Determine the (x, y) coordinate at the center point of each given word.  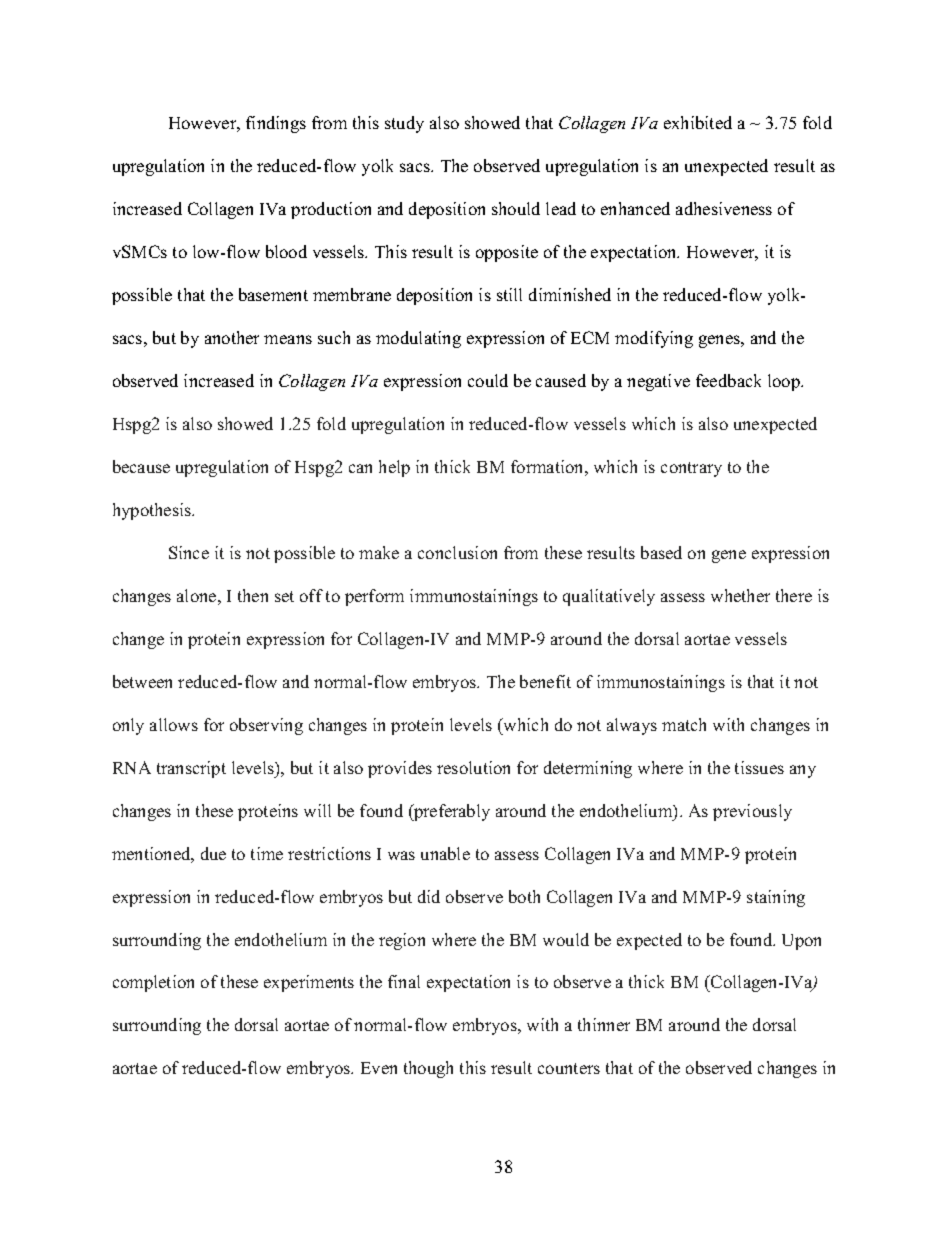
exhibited (698, 122)
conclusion (457, 552)
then (253, 595)
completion (153, 983)
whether (740, 595)
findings (276, 124)
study (404, 124)
